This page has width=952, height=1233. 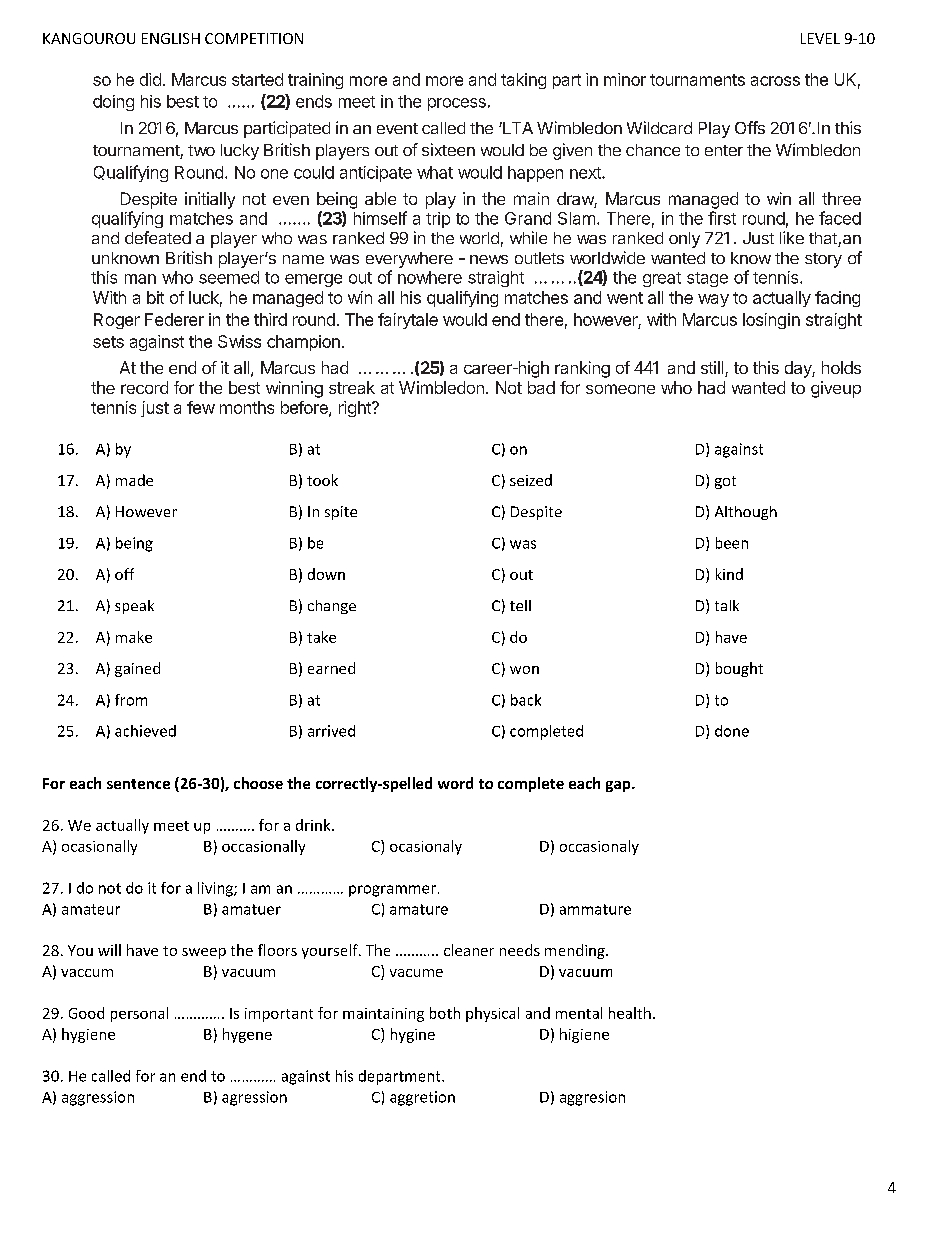 What do you see at coordinates (775, 81) in the page?
I see `across` at bounding box center [775, 81].
